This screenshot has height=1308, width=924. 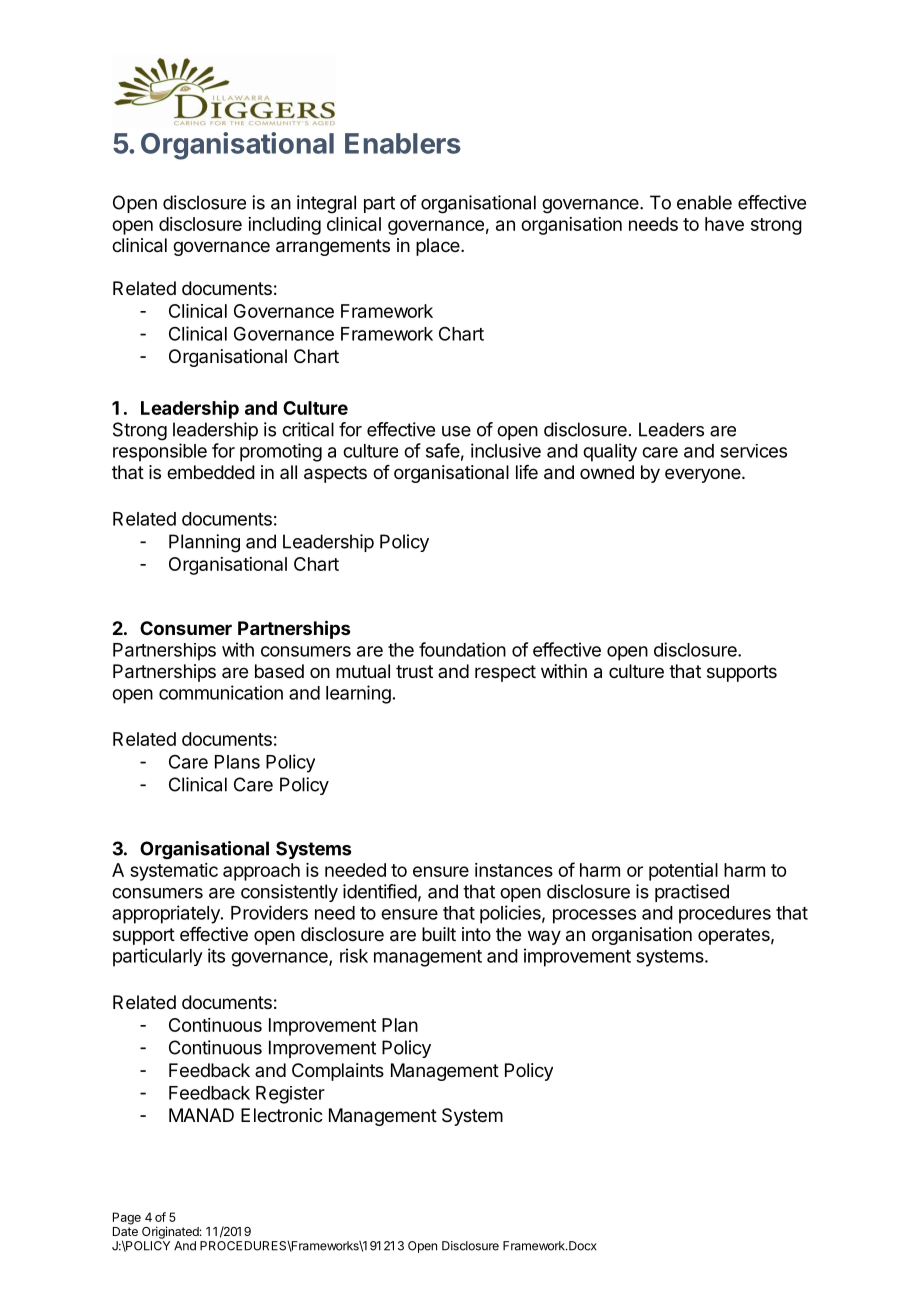 What do you see at coordinates (211, 472) in the screenshot?
I see `embedded` at bounding box center [211, 472].
